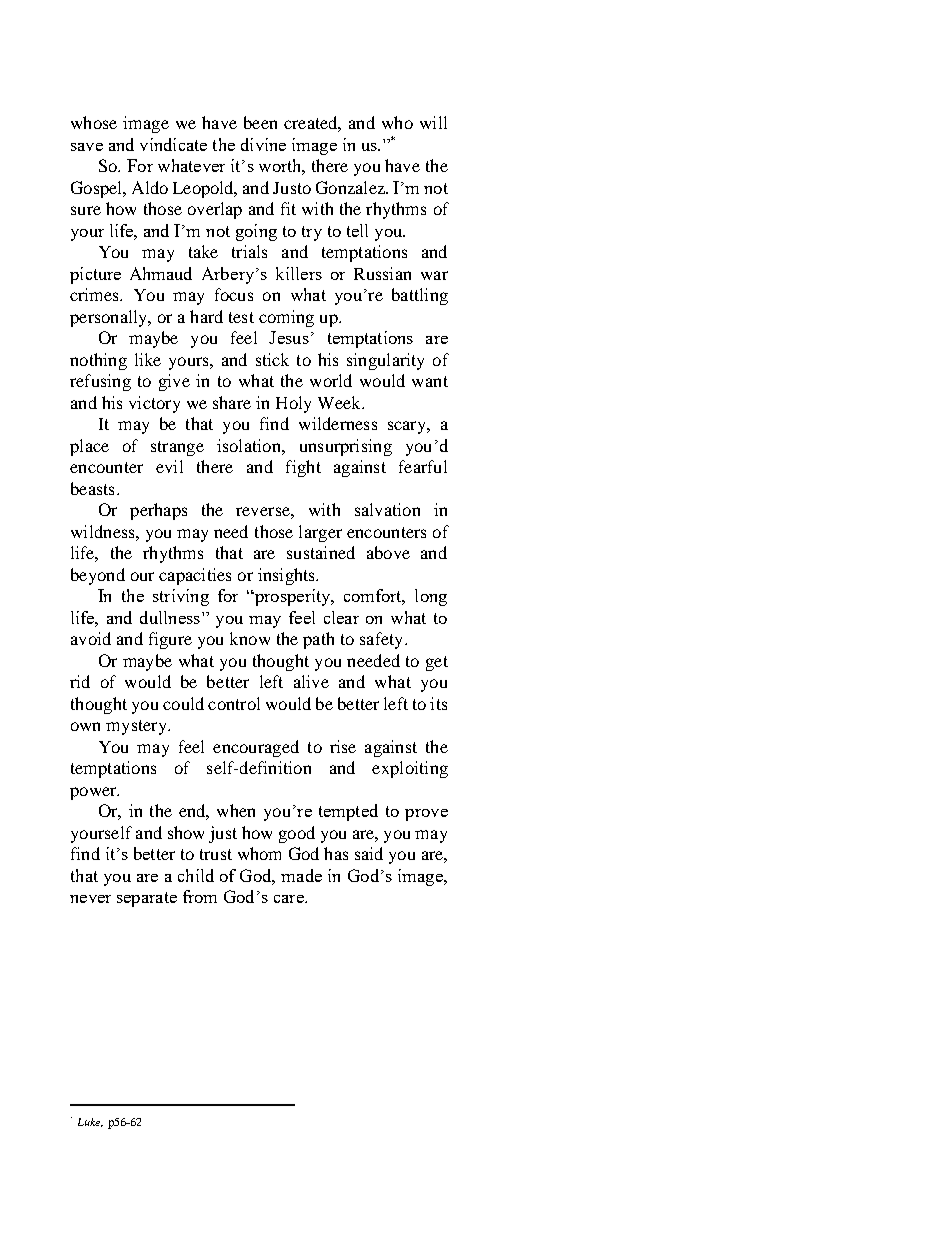 The width and height of the screenshot is (952, 1233). Describe the element at coordinates (369, 853) in the screenshot. I see `said` at that location.
